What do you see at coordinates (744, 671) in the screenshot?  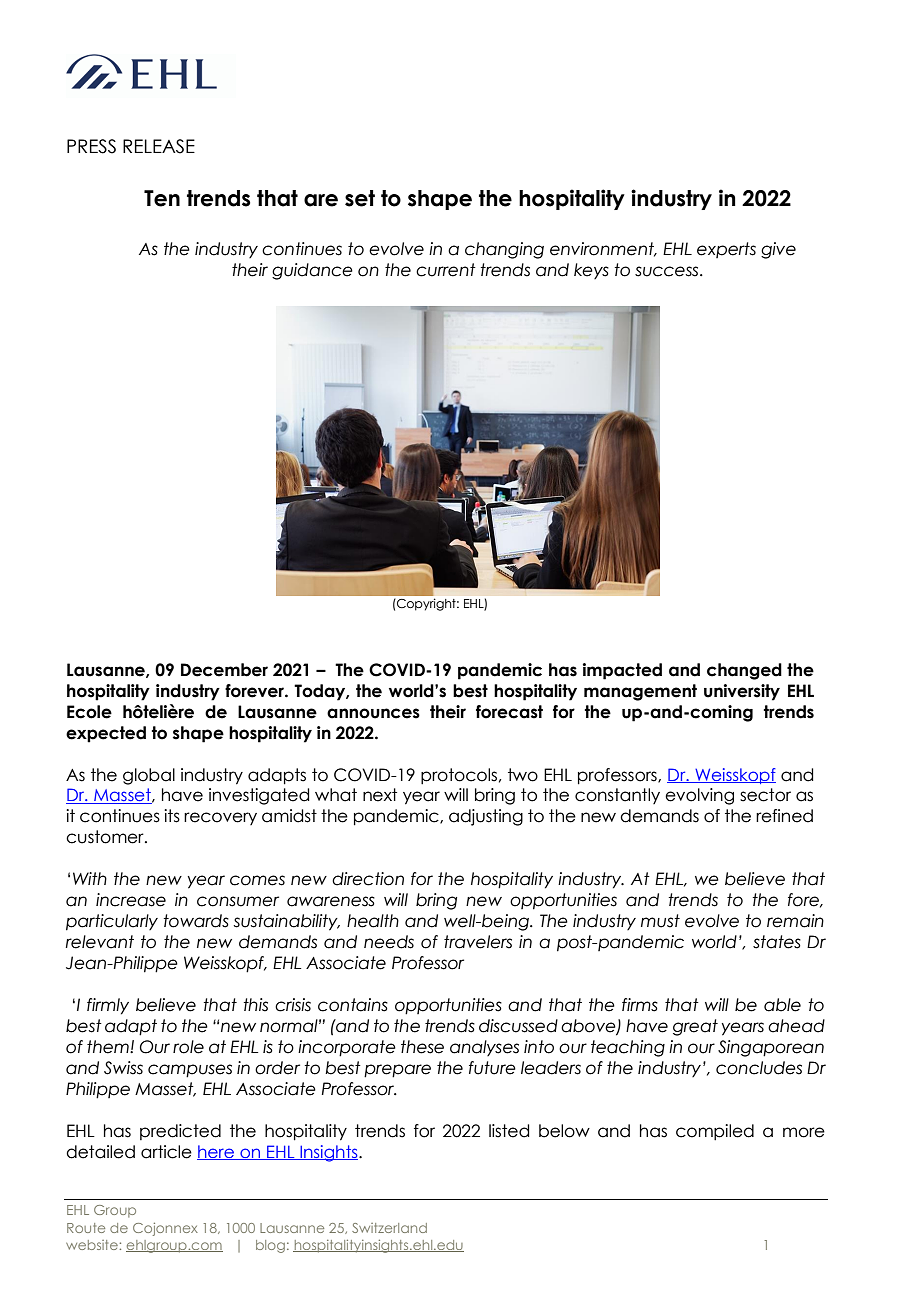 I see `changed` at bounding box center [744, 671].
